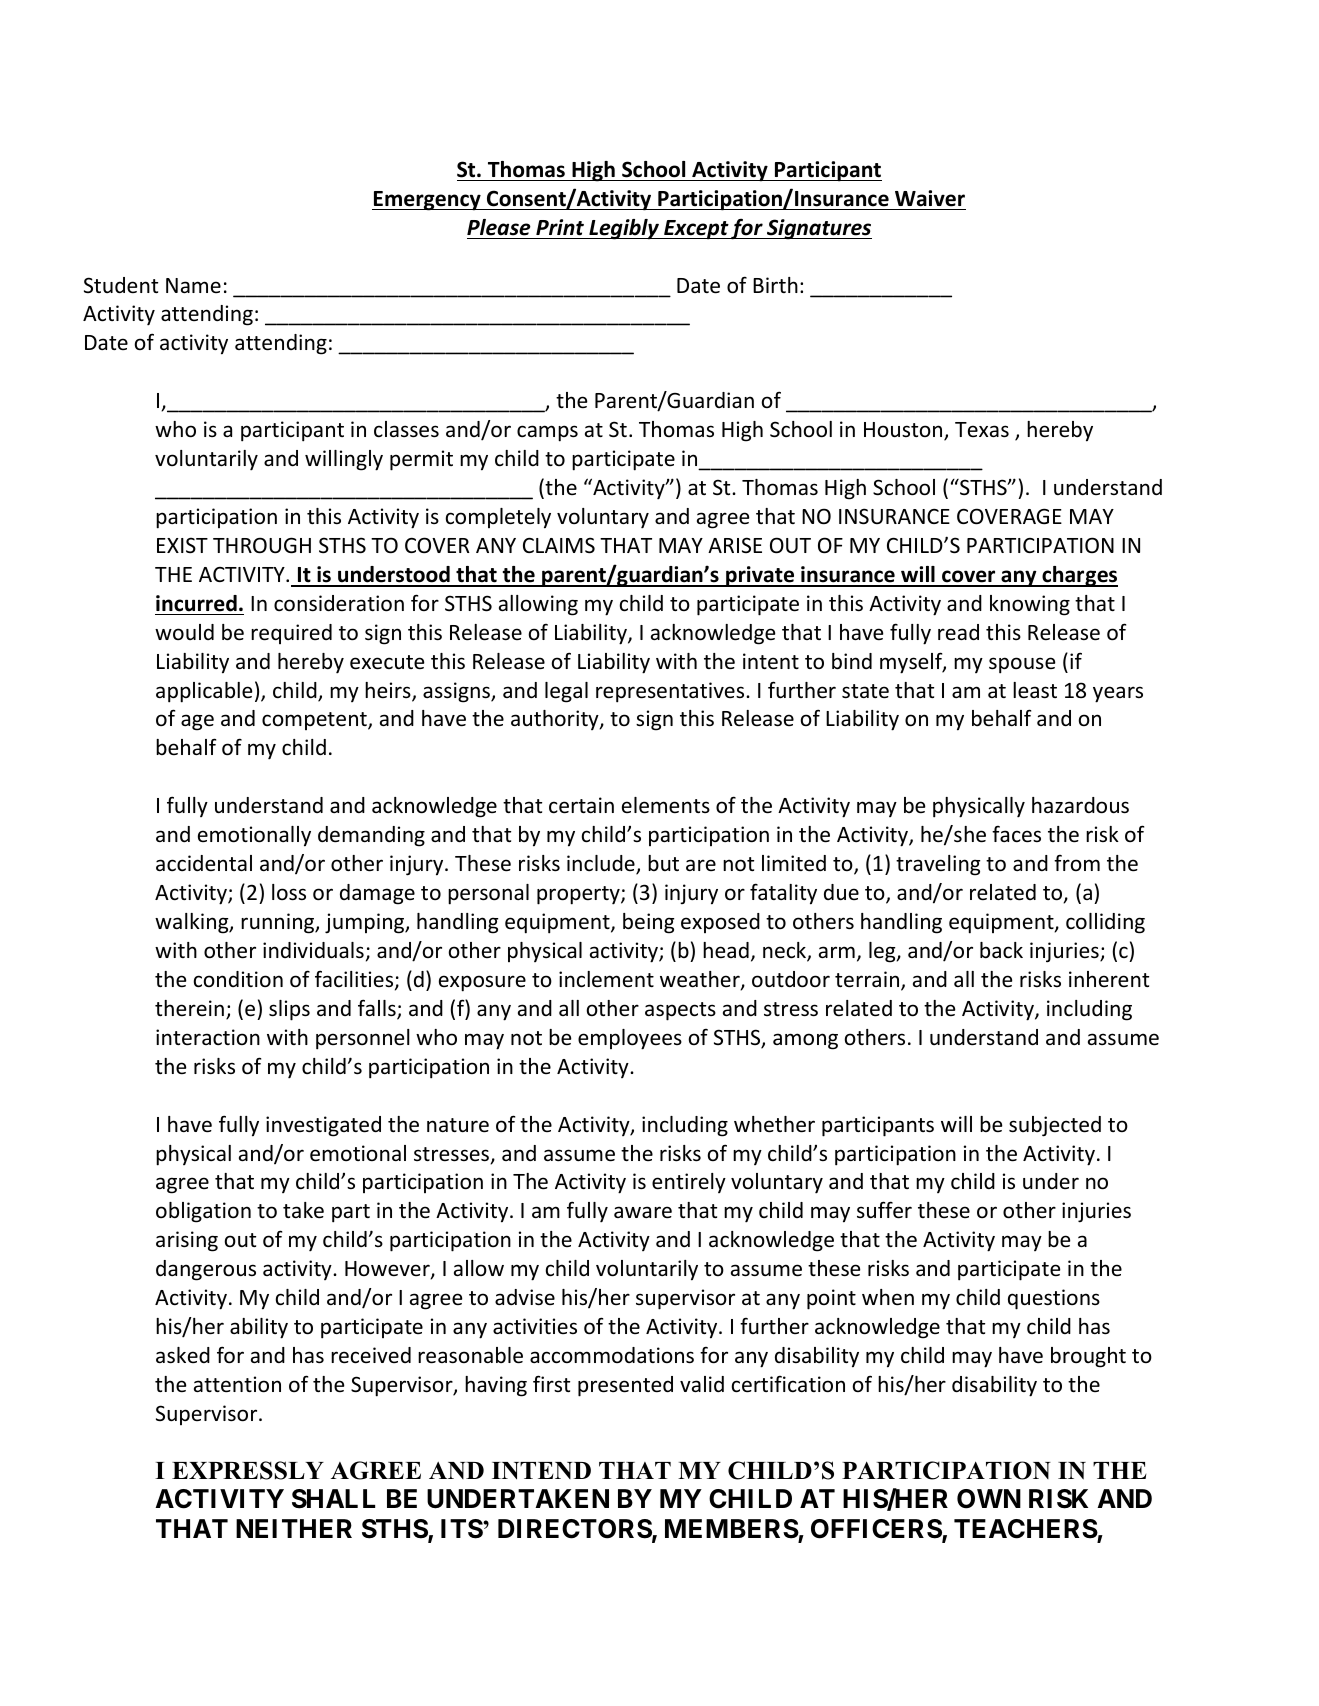 This screenshot has height=1706, width=1319. I want to click on EXPRESSLY, so click(248, 1470).
